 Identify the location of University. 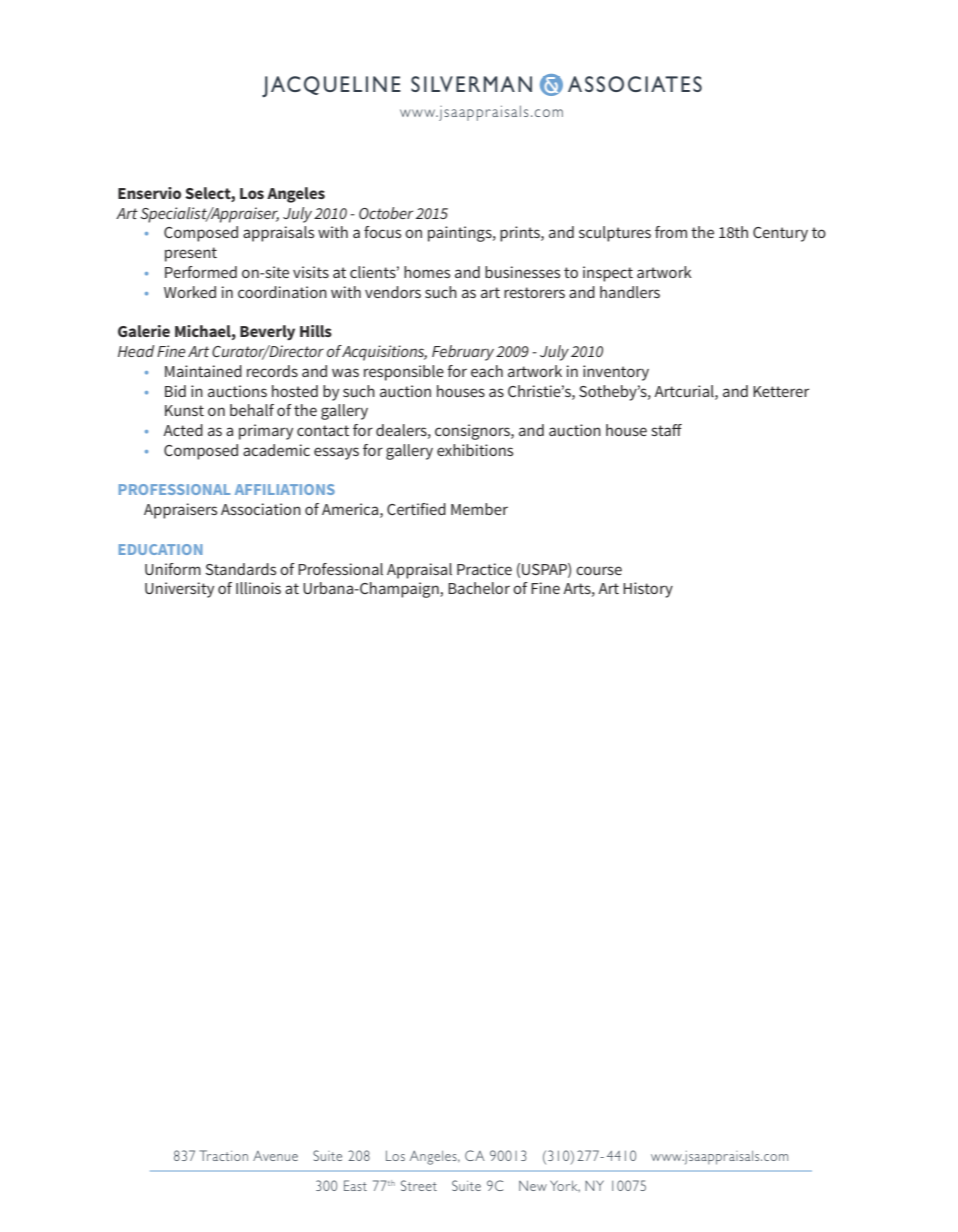
(179, 590).
